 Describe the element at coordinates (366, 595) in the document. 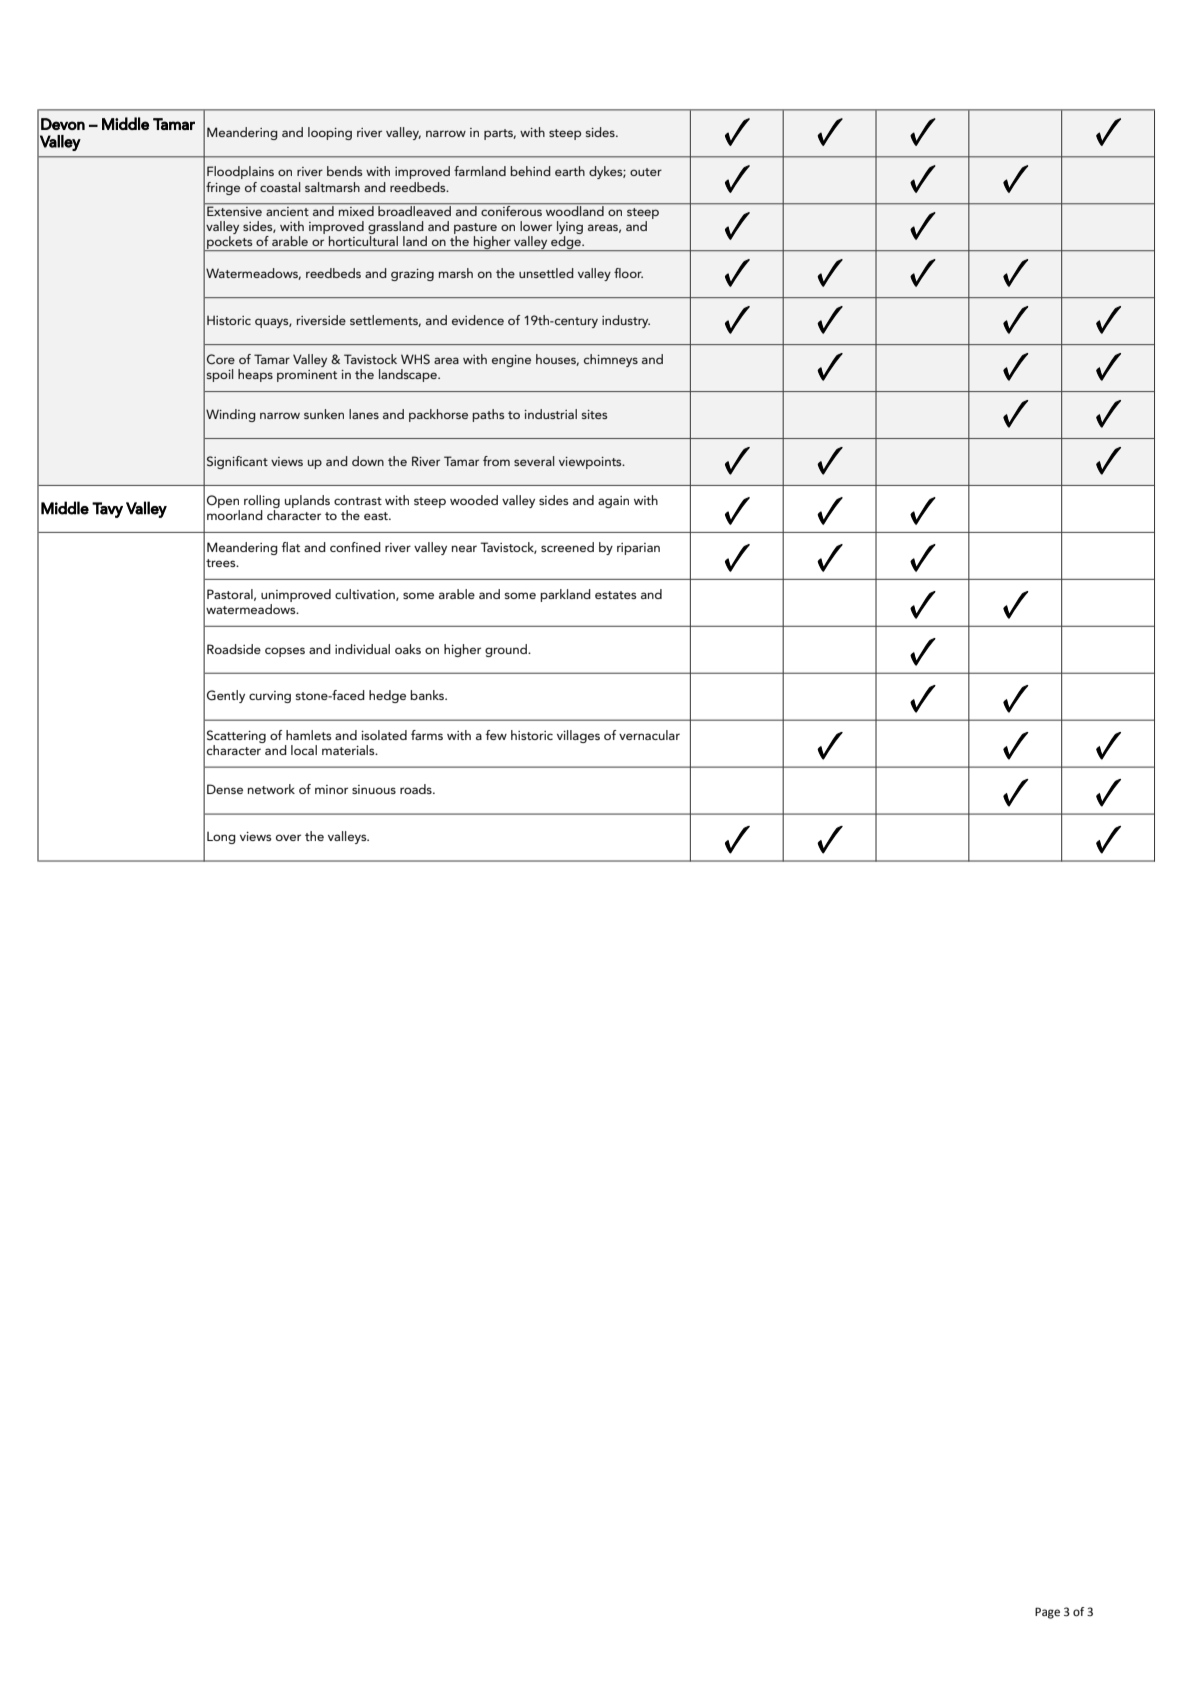

I see `cultivation` at that location.
